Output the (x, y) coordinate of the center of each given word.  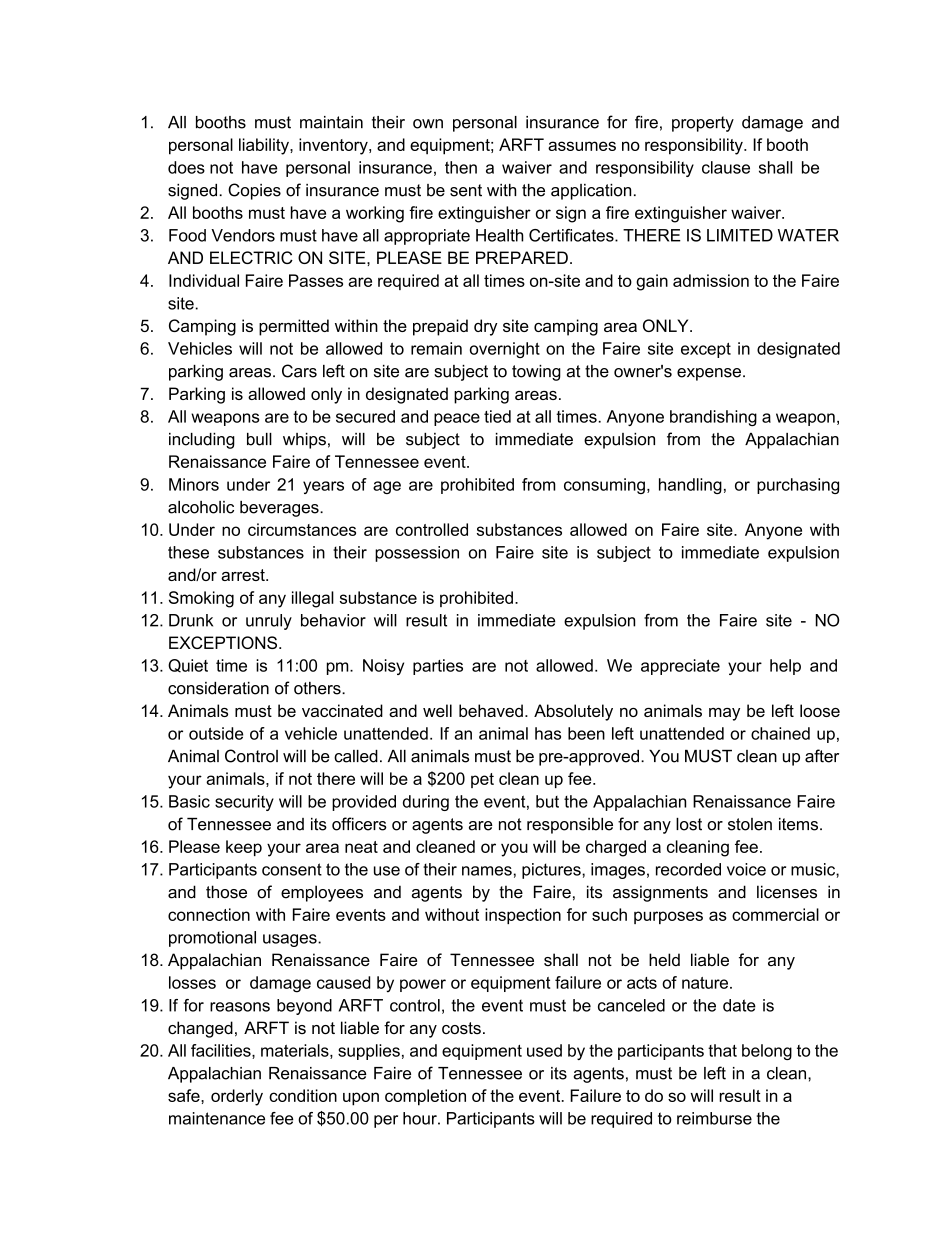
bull (259, 439)
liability (265, 146)
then (461, 167)
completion (425, 1097)
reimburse (714, 1118)
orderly (237, 1097)
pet (482, 780)
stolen (750, 824)
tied (497, 416)
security (244, 803)
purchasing (798, 486)
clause (726, 167)
